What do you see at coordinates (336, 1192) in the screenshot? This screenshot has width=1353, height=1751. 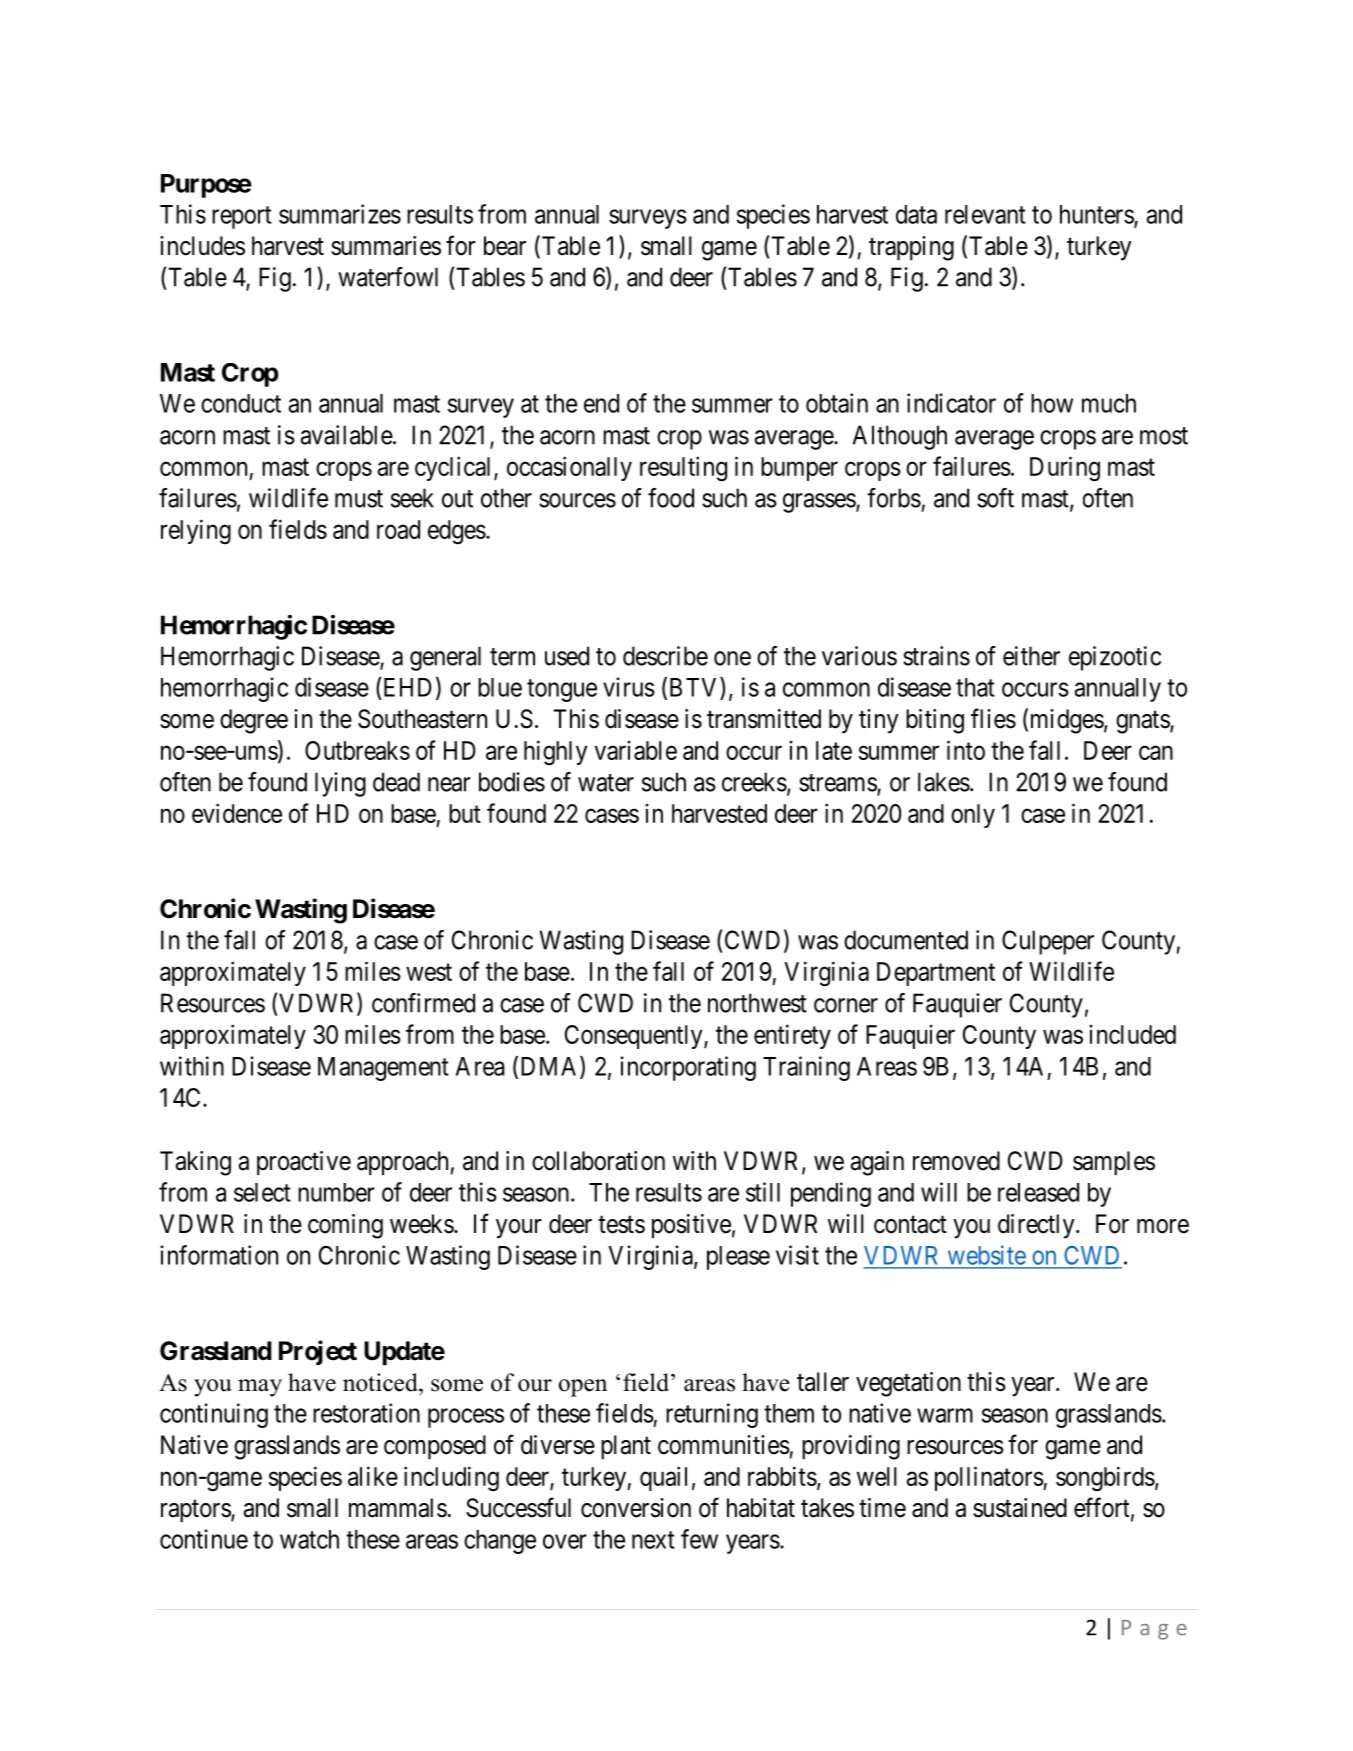 I see `number` at bounding box center [336, 1192].
